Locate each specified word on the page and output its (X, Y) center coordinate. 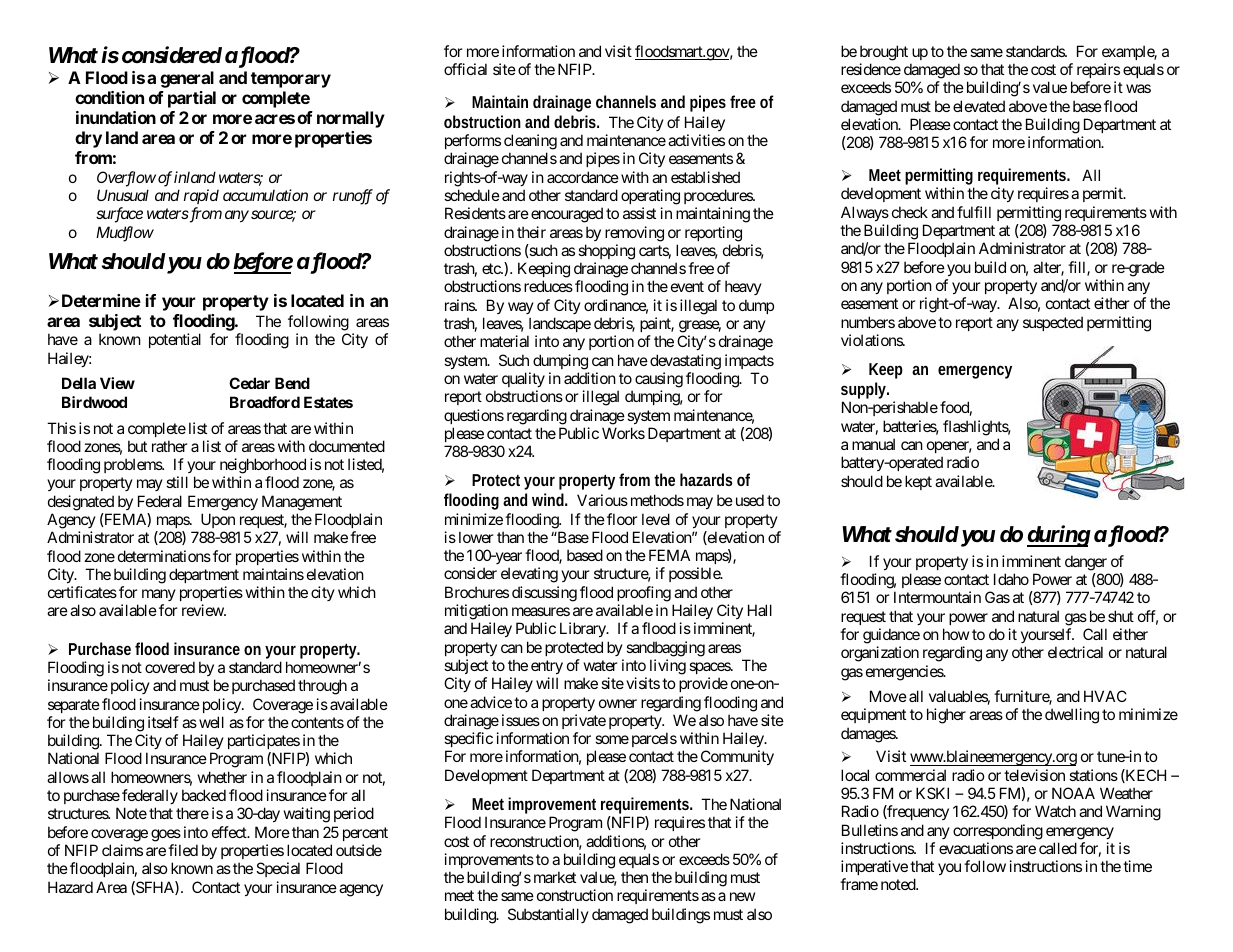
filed (183, 850)
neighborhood (263, 466)
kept (918, 482)
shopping (606, 252)
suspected (1053, 323)
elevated (979, 106)
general (187, 79)
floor (622, 519)
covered (170, 667)
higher (946, 716)
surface (119, 215)
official (465, 69)
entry (547, 667)
